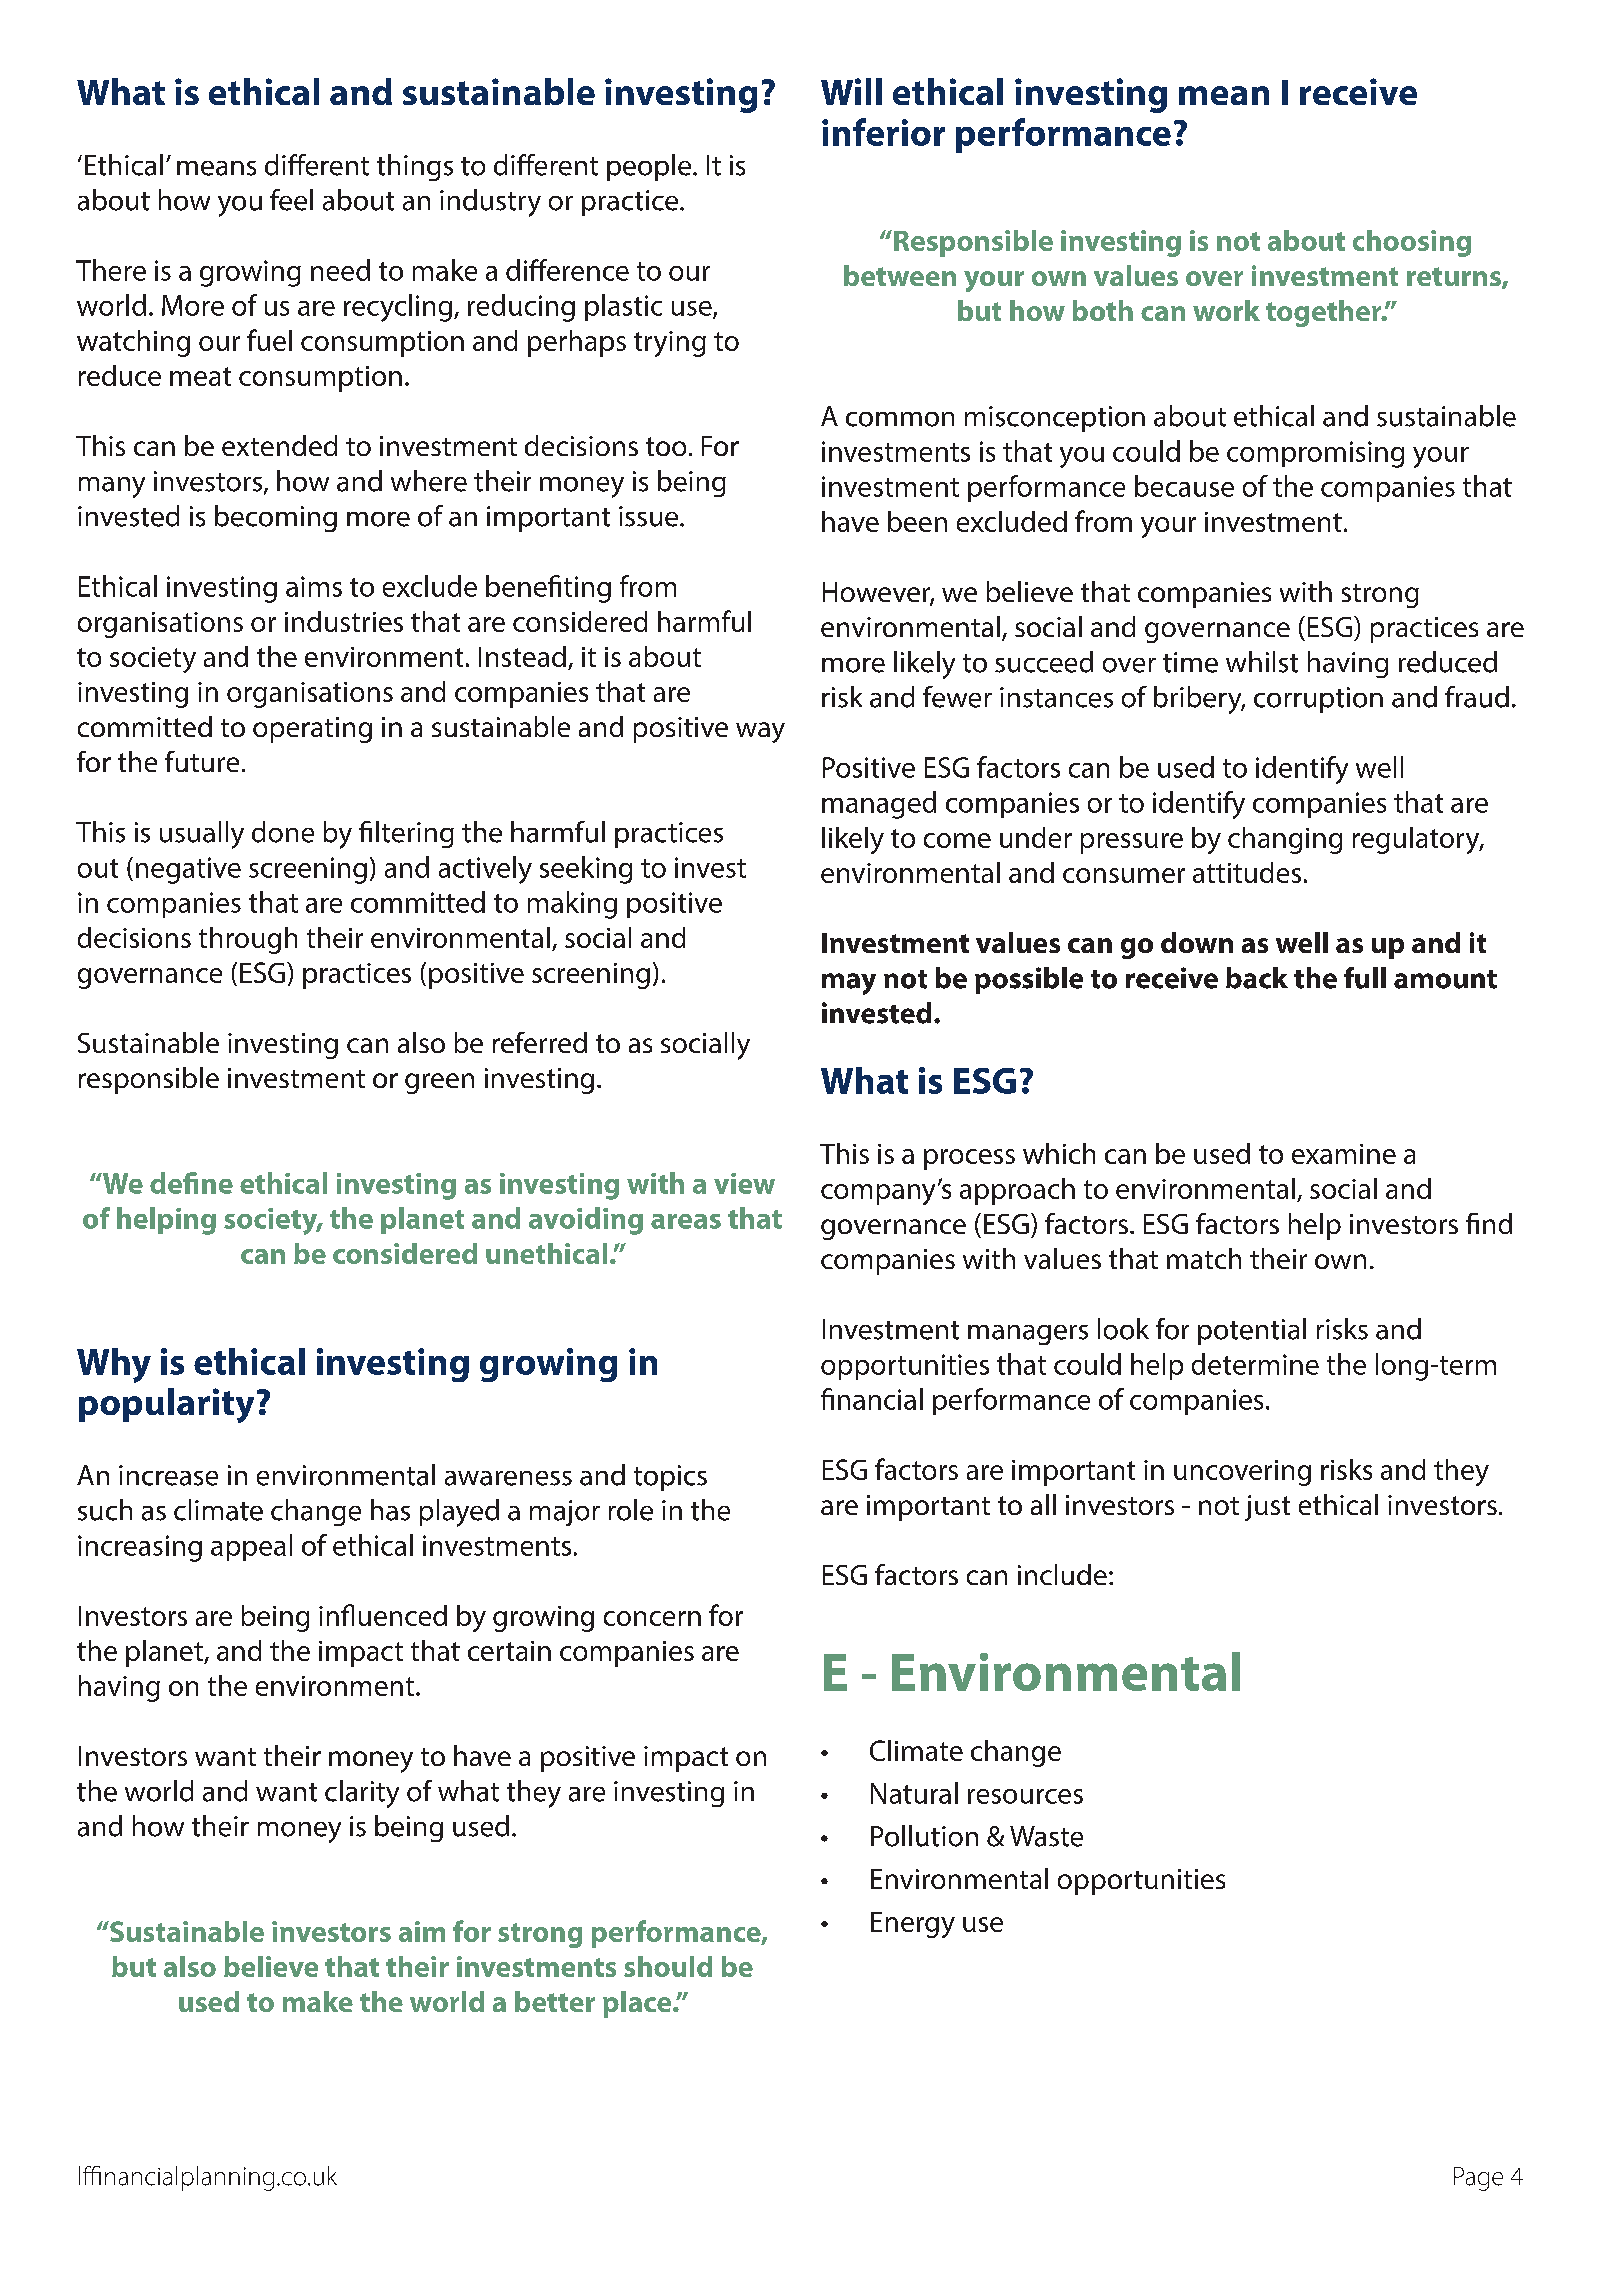 The height and width of the document is (2274, 1608). What do you see at coordinates (291, 200) in the document?
I see `feel` at bounding box center [291, 200].
